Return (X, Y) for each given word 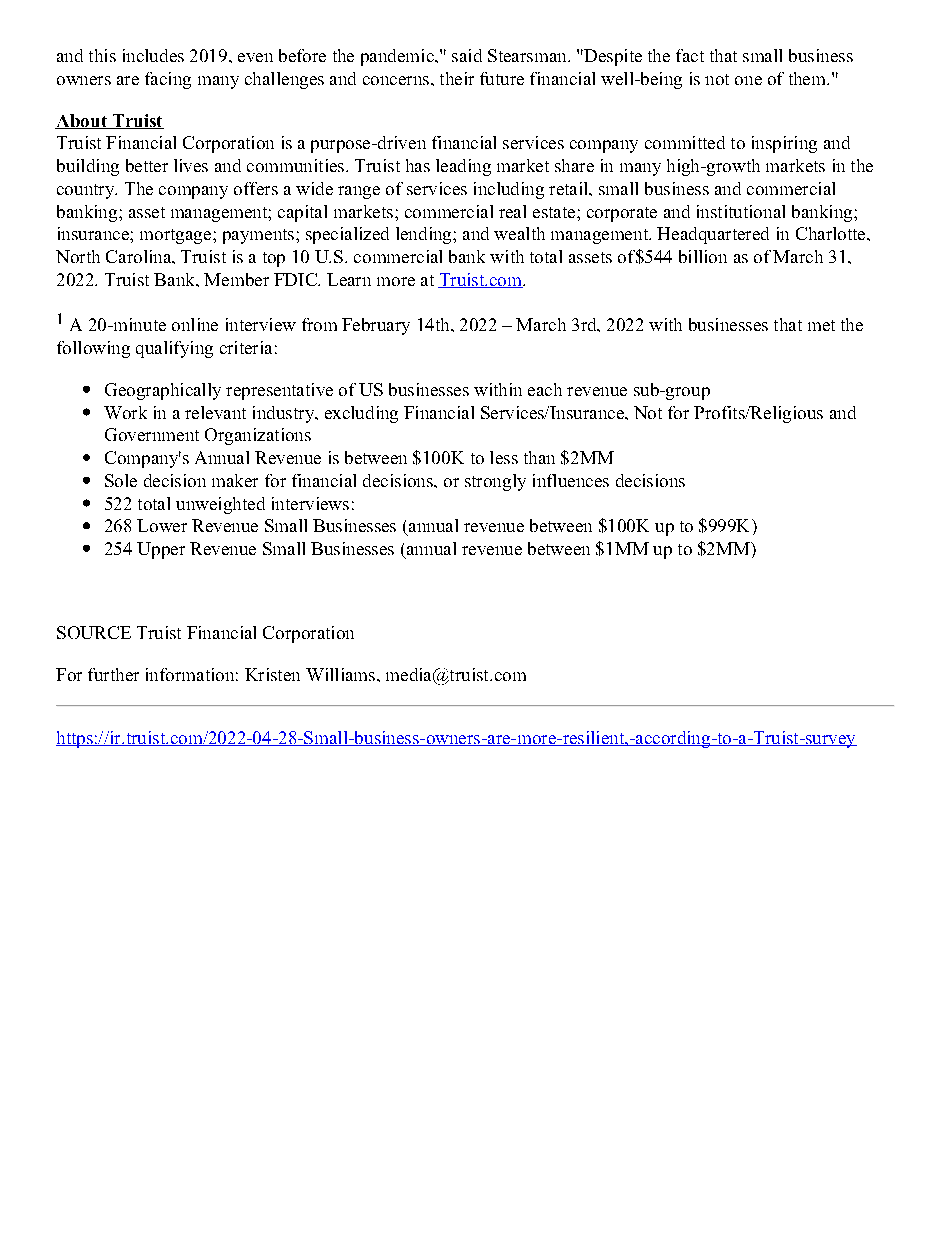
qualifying (174, 349)
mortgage (175, 236)
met (821, 325)
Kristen (272, 674)
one (748, 80)
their (457, 78)
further (113, 674)
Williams (340, 674)
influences (571, 480)
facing (168, 80)
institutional (741, 211)
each (545, 389)
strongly (495, 482)
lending (425, 235)
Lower (162, 525)
